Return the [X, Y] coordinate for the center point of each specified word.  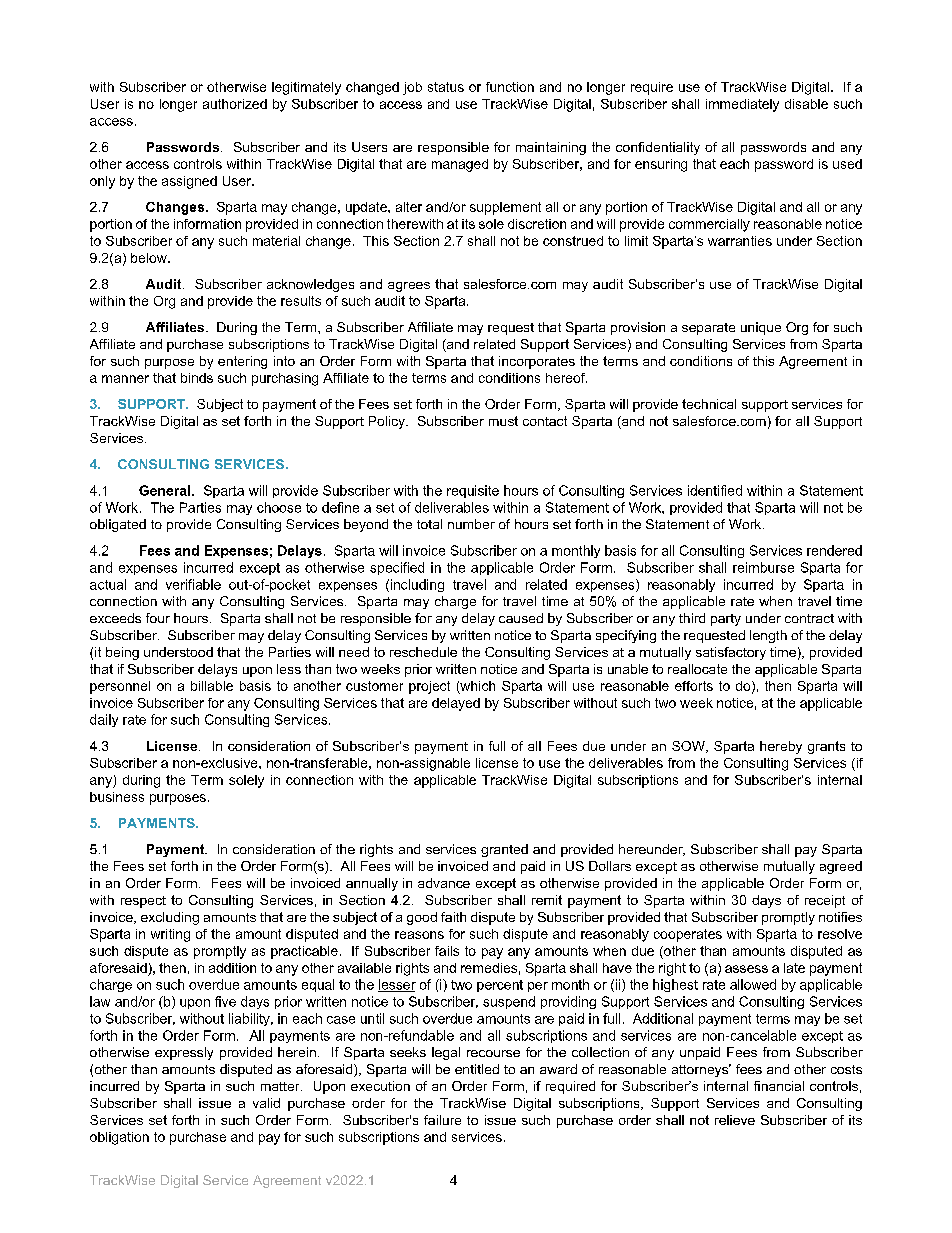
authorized [235, 104]
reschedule [423, 652]
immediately [742, 105]
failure [442, 1120]
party [726, 620]
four [158, 618]
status [446, 87]
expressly [184, 1053]
